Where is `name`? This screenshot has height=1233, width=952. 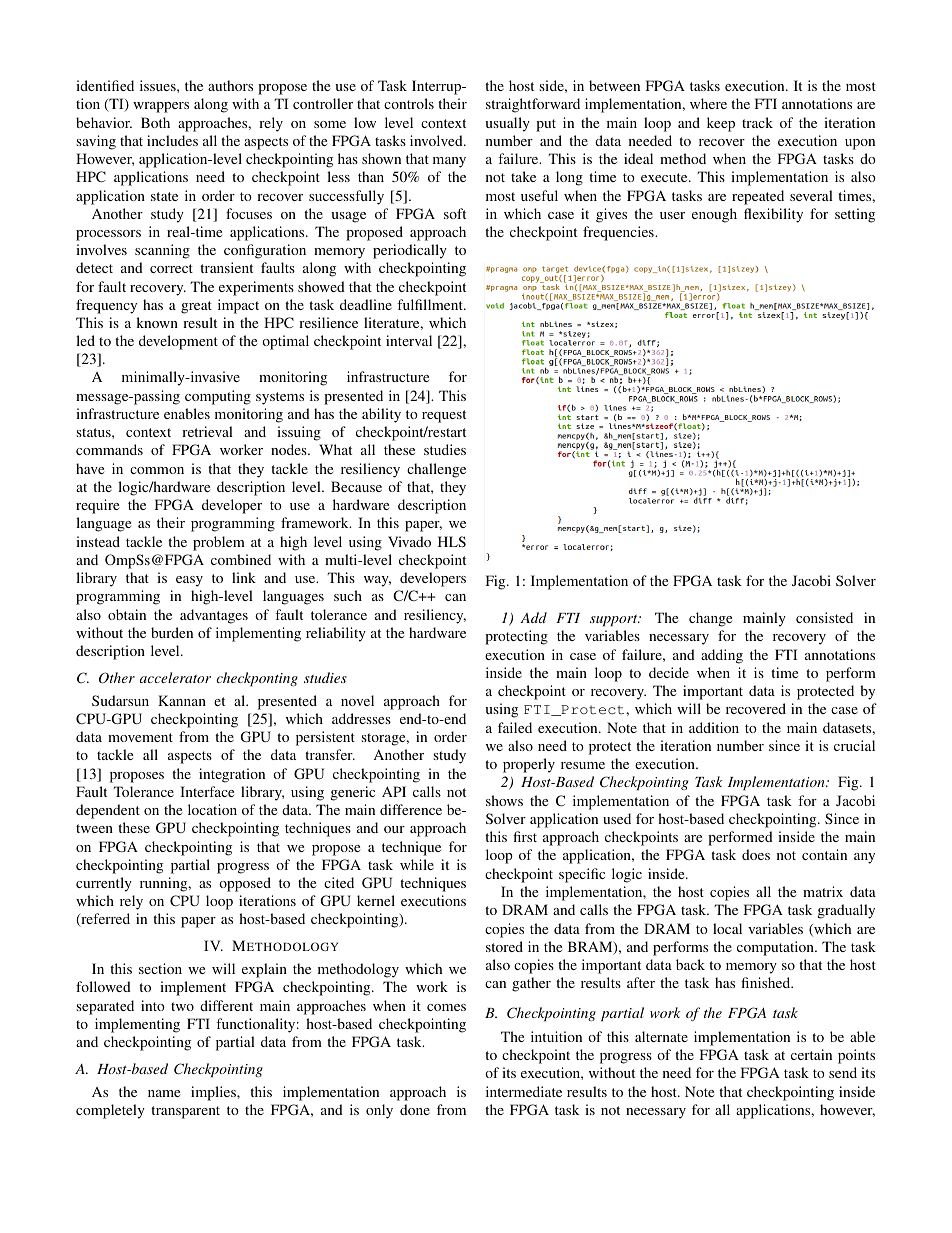 name is located at coordinates (164, 1093).
